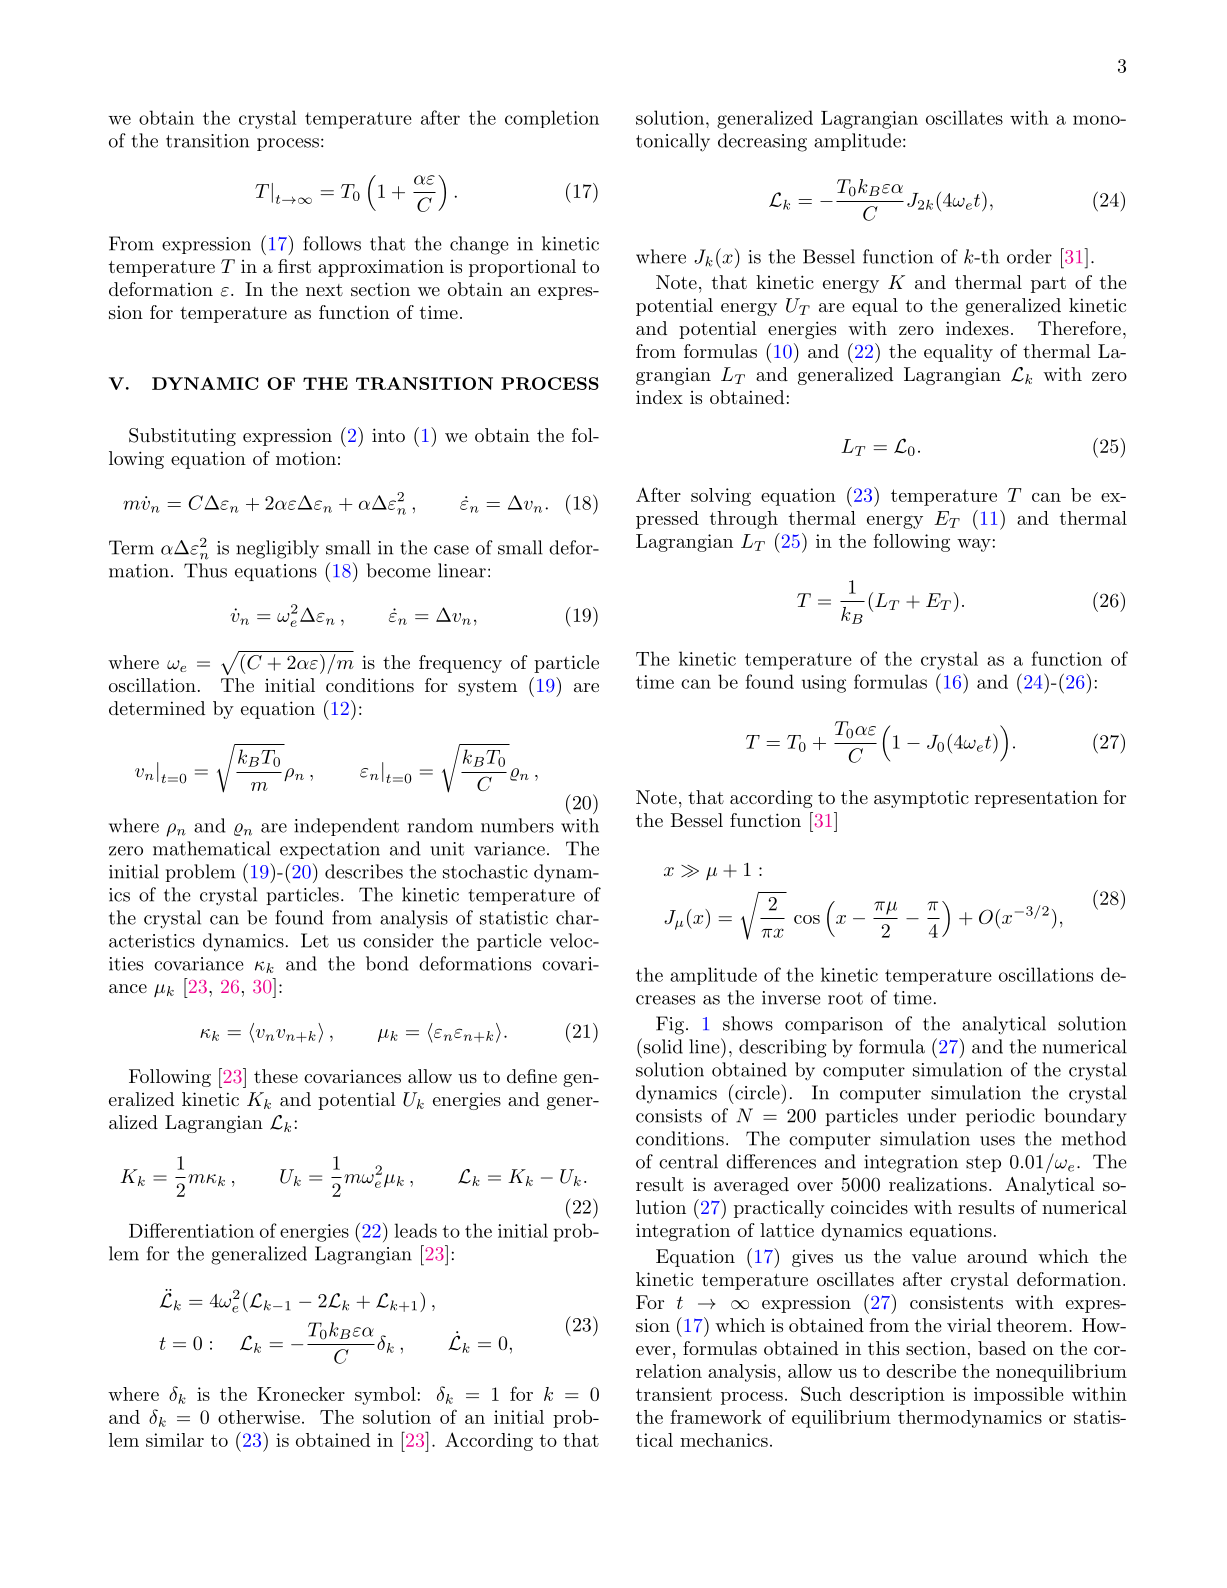 The height and width of the screenshot is (1588, 1227). Describe the element at coordinates (346, 827) in the screenshot. I see `independent` at that location.
